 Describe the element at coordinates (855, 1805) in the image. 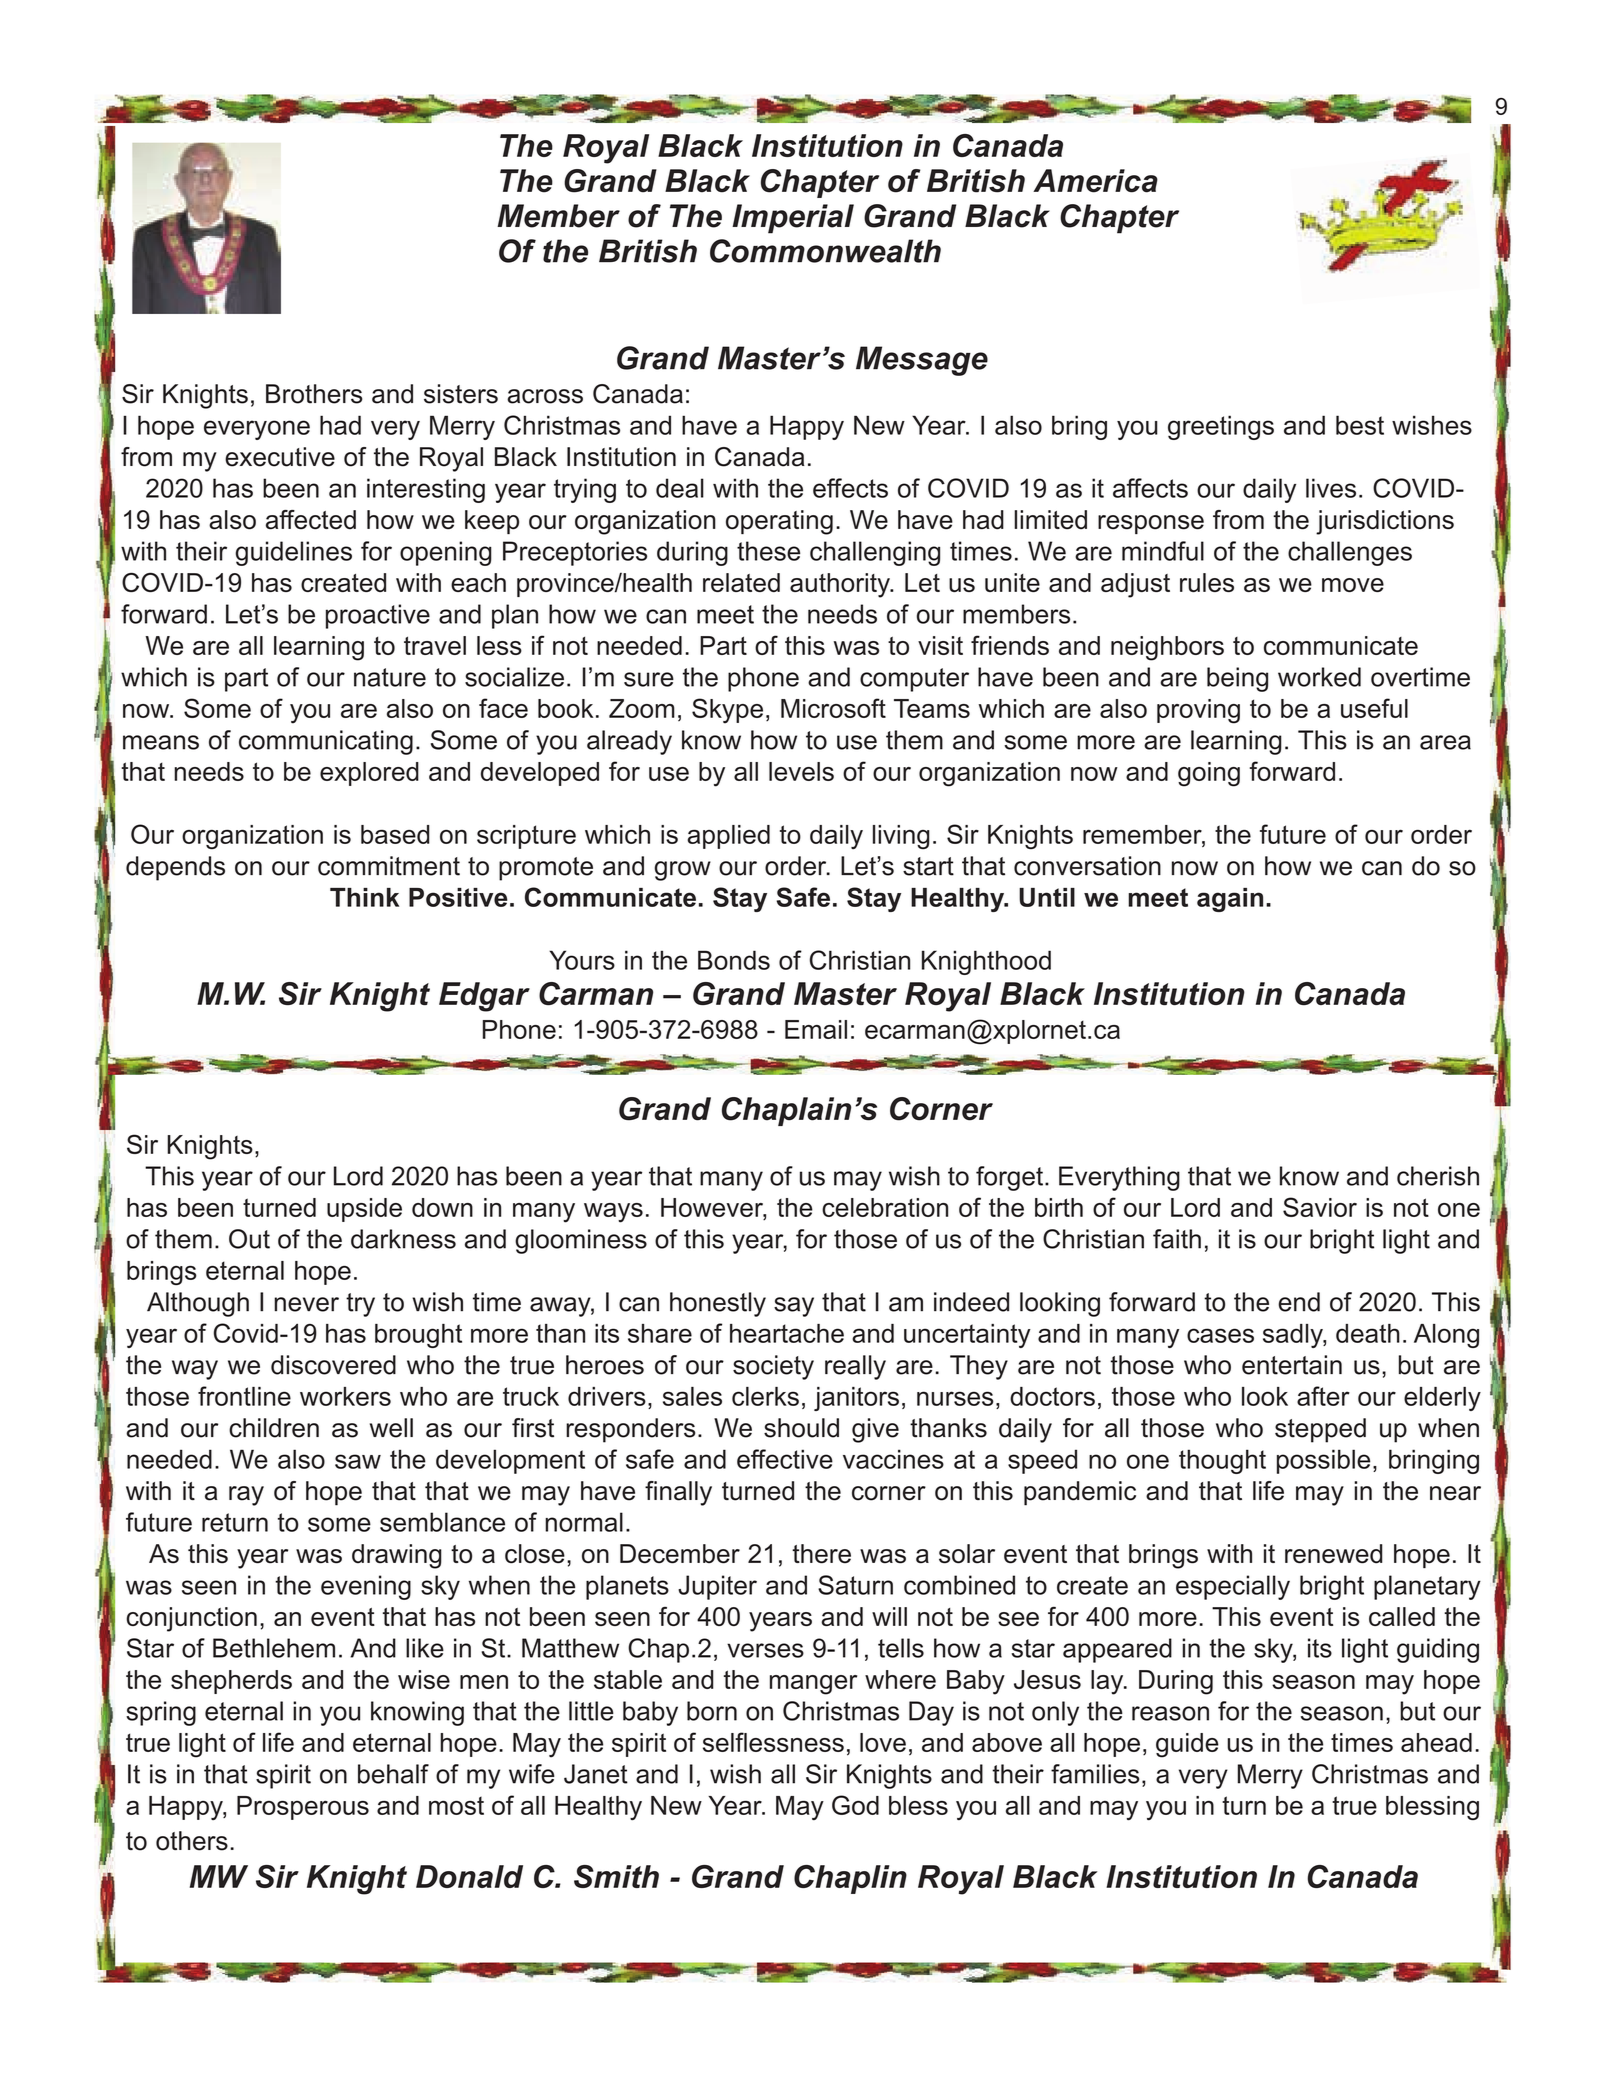

I see `God` at that location.
